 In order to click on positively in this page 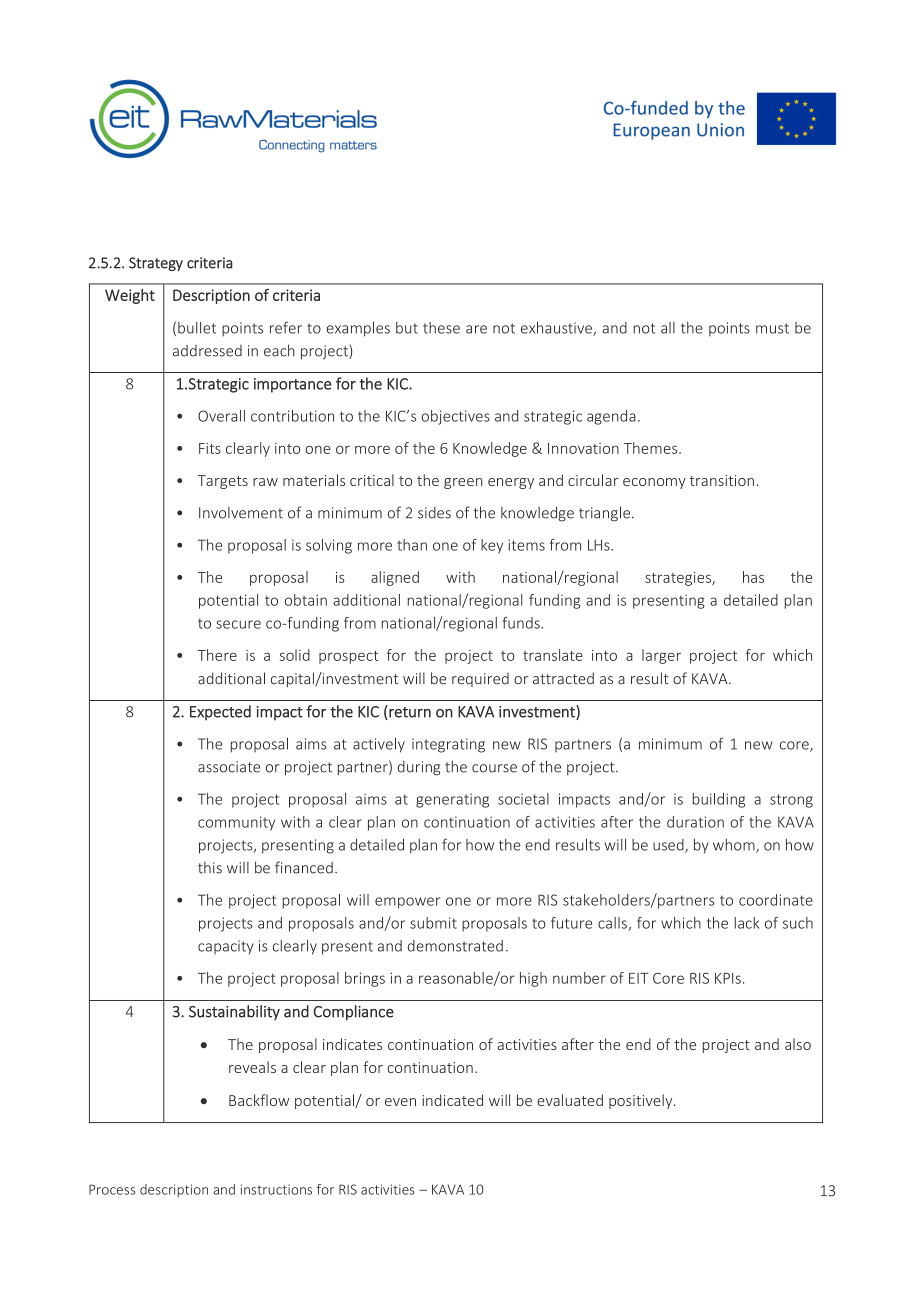, I will do `click(642, 1101)`.
